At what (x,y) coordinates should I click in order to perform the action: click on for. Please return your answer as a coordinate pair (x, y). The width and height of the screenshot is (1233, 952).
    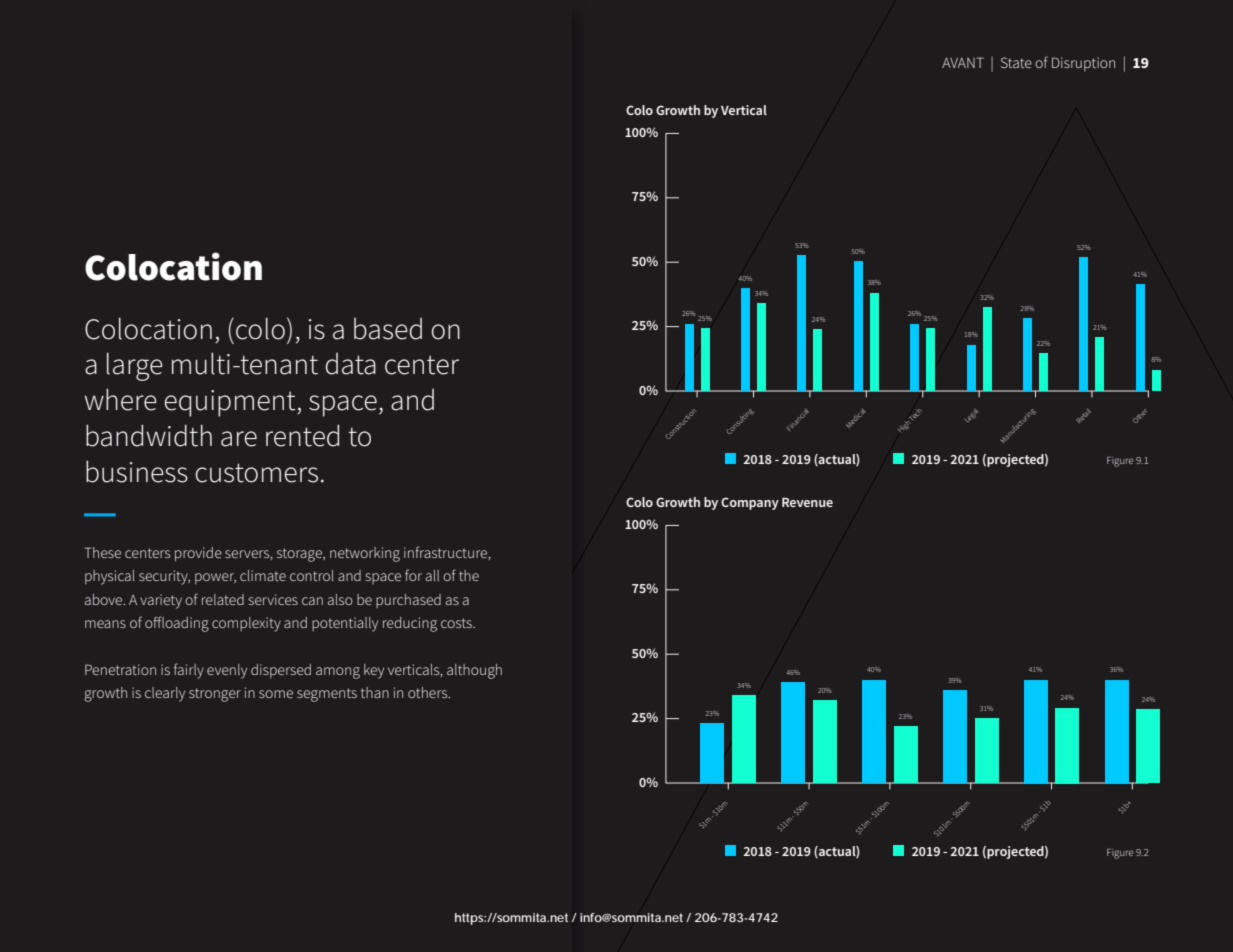
    Looking at the image, I should click on (413, 575).
